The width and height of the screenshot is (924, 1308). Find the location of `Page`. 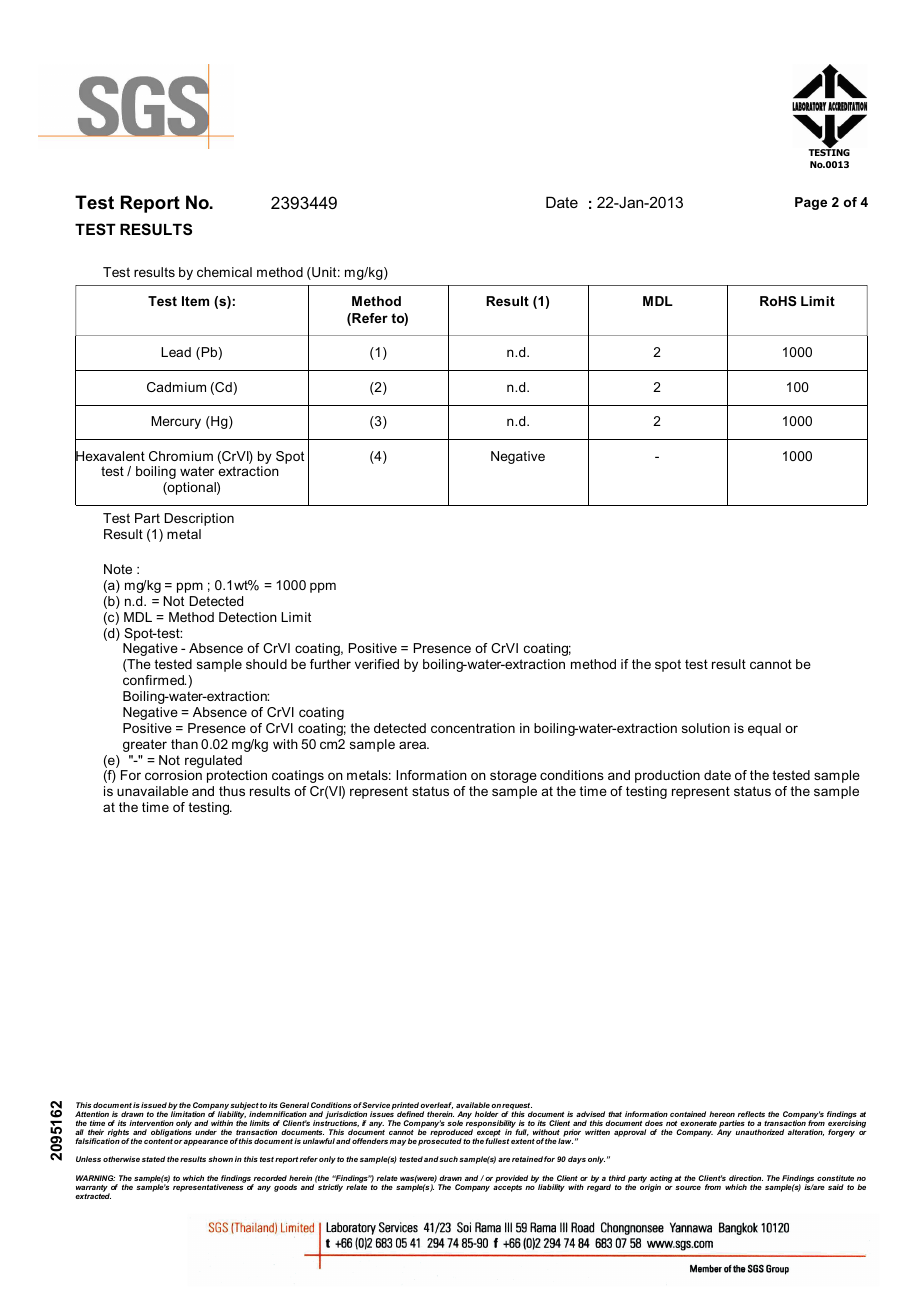

Page is located at coordinates (811, 203).
